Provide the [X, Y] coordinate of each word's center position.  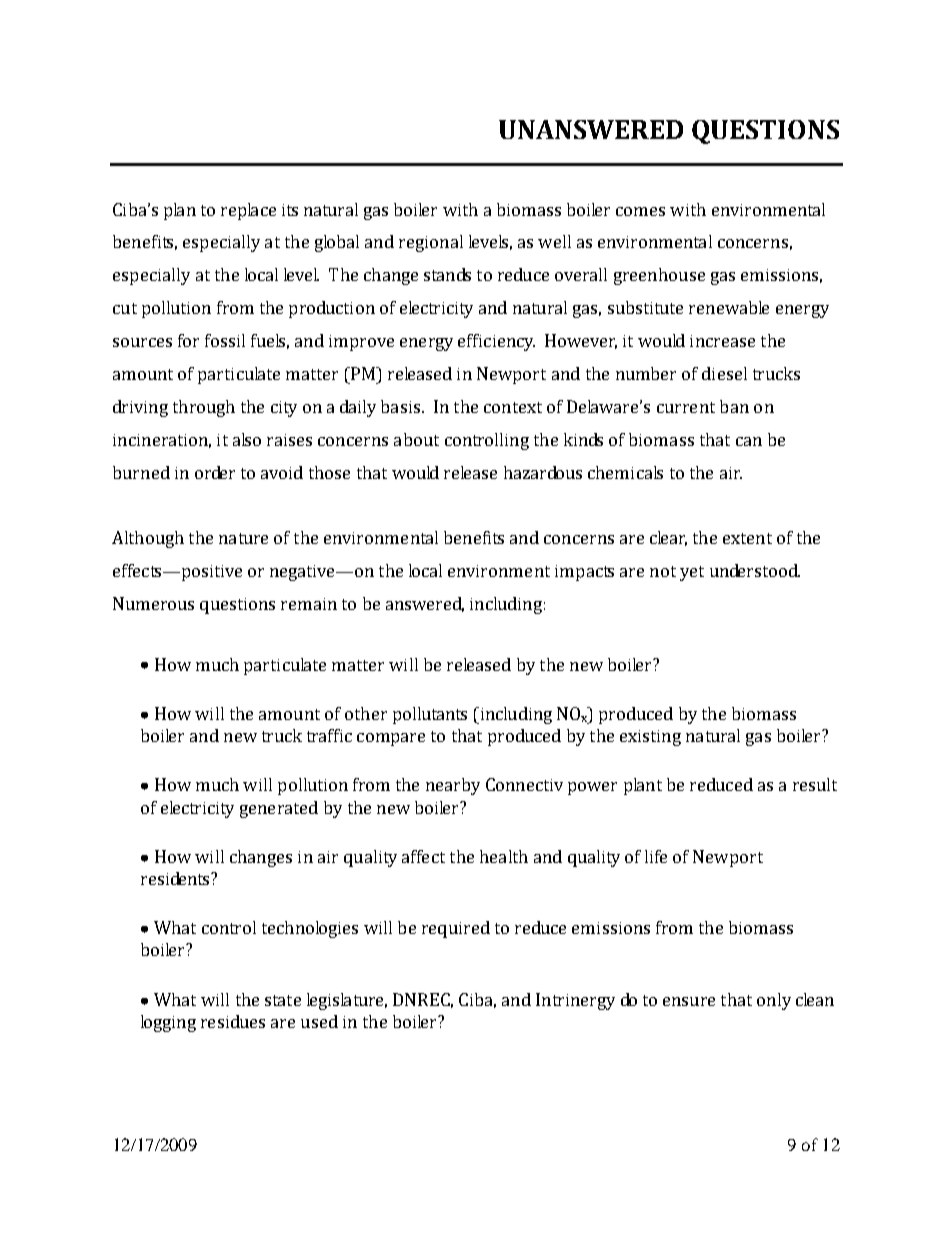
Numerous [153, 603]
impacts [584, 573]
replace [248, 211]
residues [233, 1021]
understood [755, 570]
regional [431, 243]
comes [640, 211]
